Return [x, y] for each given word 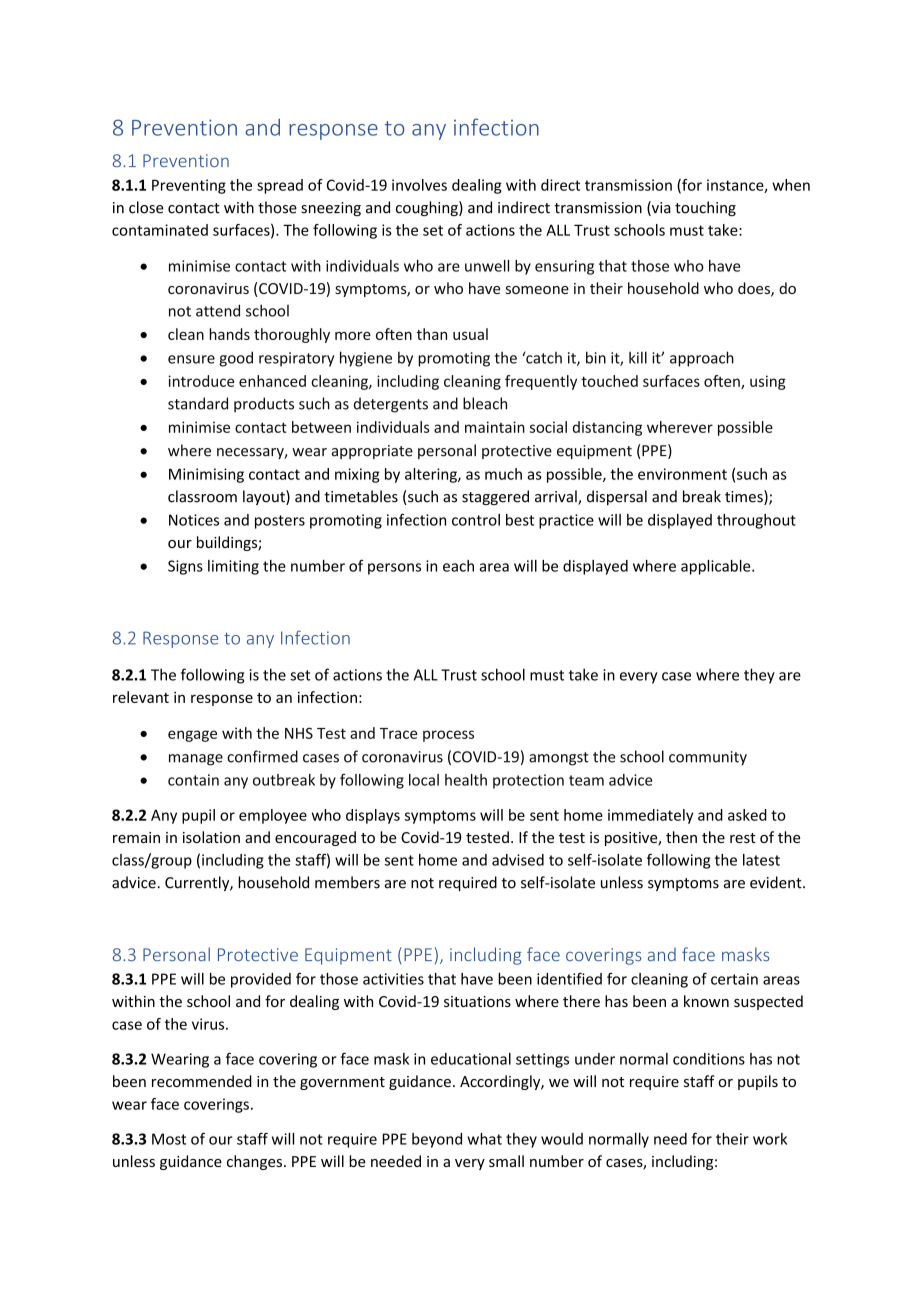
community [708, 758]
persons [394, 569]
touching [705, 208]
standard [198, 403]
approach [702, 359]
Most [169, 1139]
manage [196, 760]
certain [734, 979]
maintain [495, 427]
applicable [717, 567]
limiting [233, 567]
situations [477, 1001]
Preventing [189, 186]
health [466, 780]
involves [419, 185]
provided [261, 980]
